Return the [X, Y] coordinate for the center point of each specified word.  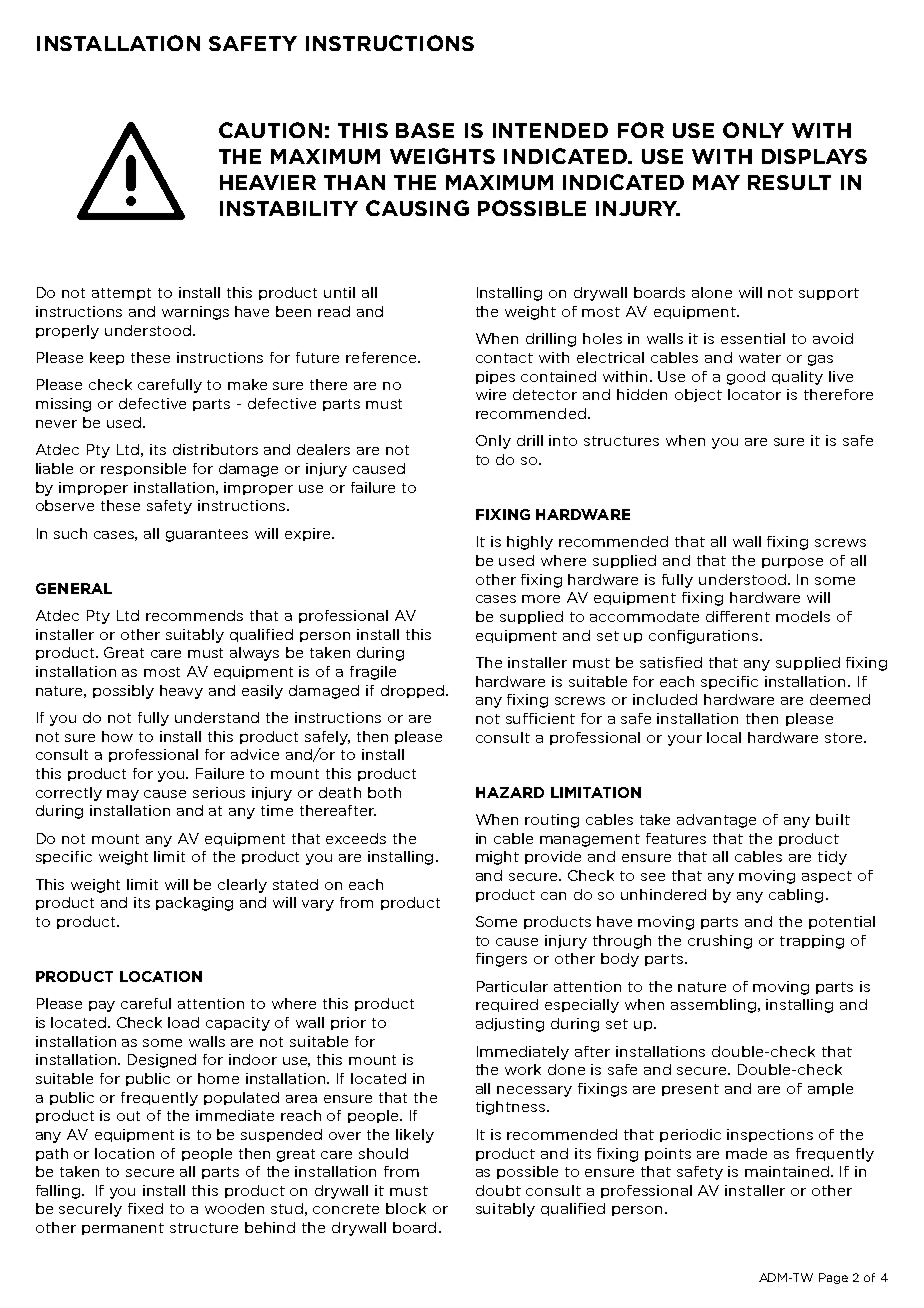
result [789, 182]
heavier [268, 182]
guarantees [207, 535]
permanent [123, 1229]
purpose [792, 563]
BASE [425, 130]
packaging [194, 904]
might [497, 858]
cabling [796, 896]
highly [530, 543]
